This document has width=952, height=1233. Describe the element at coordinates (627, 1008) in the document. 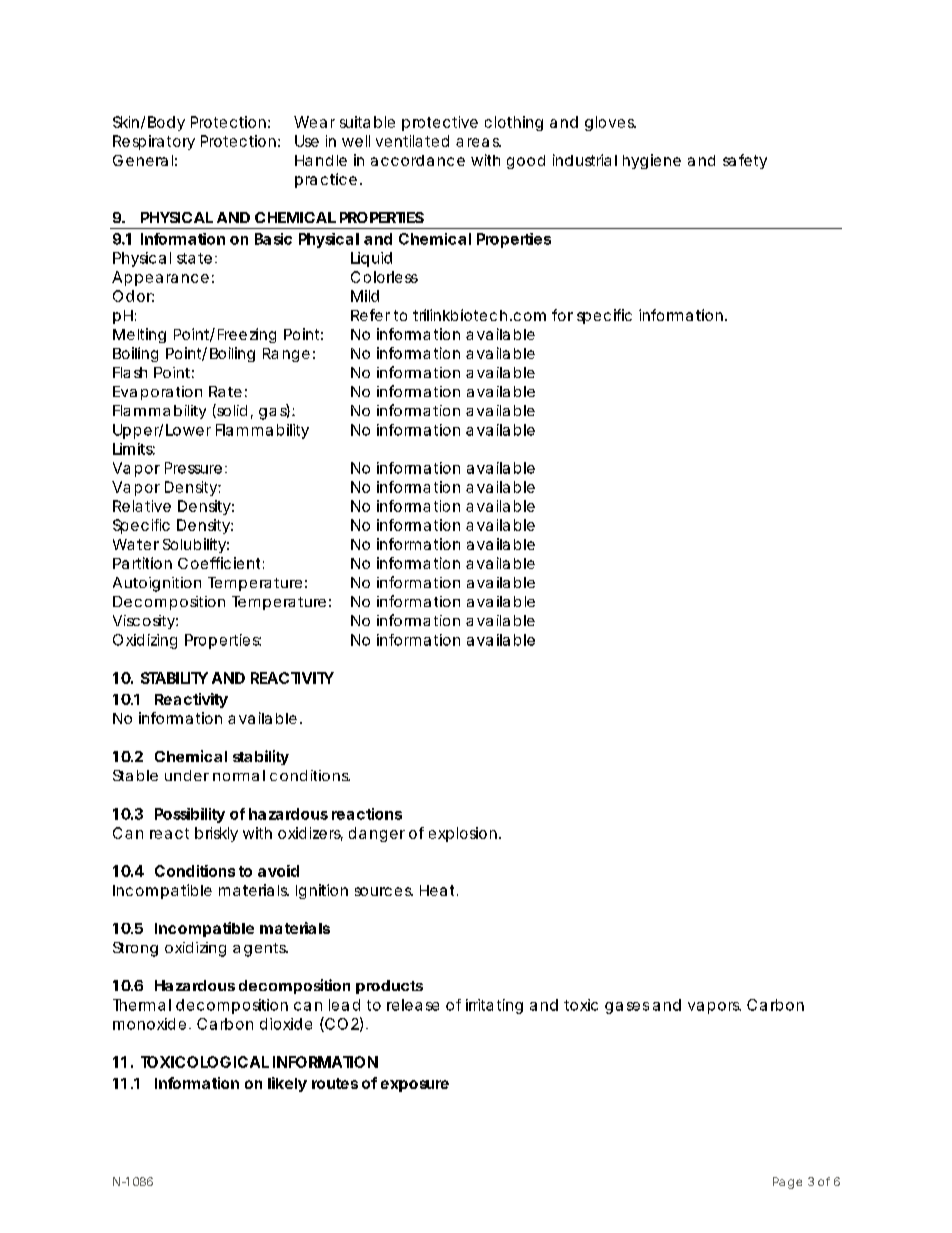

I see `gases` at that location.
